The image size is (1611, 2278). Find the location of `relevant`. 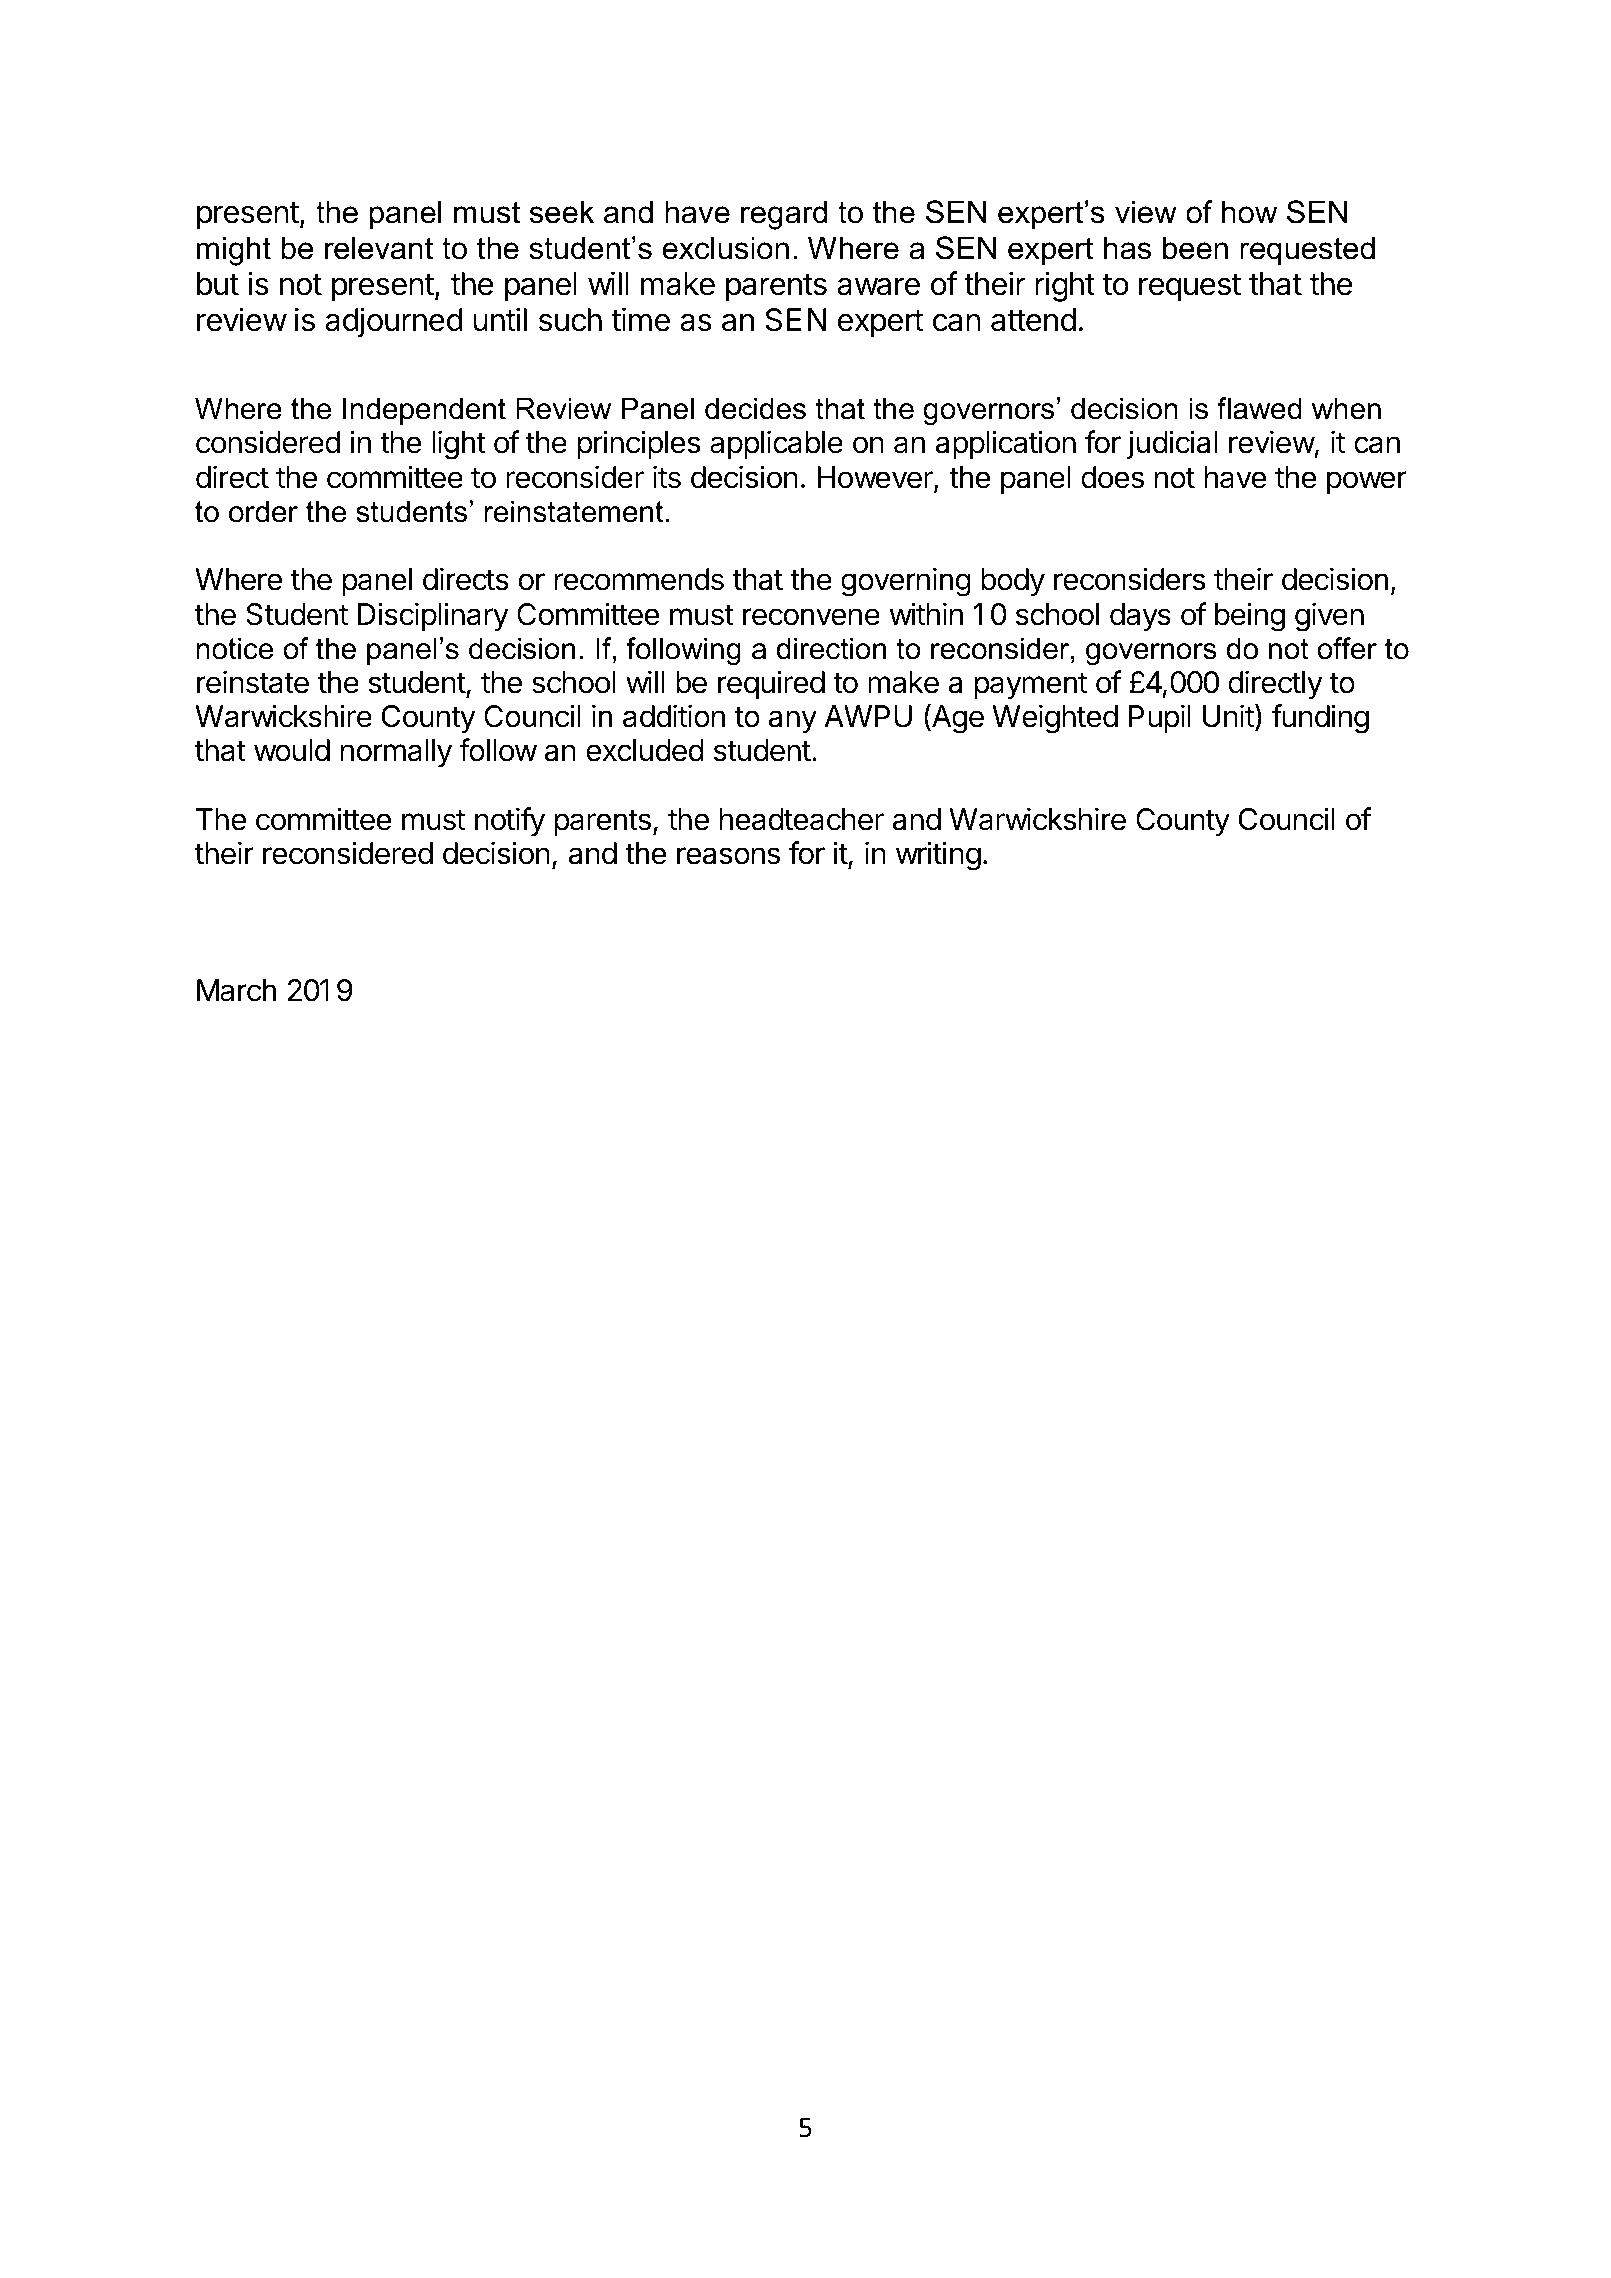

relevant is located at coordinates (379, 248).
